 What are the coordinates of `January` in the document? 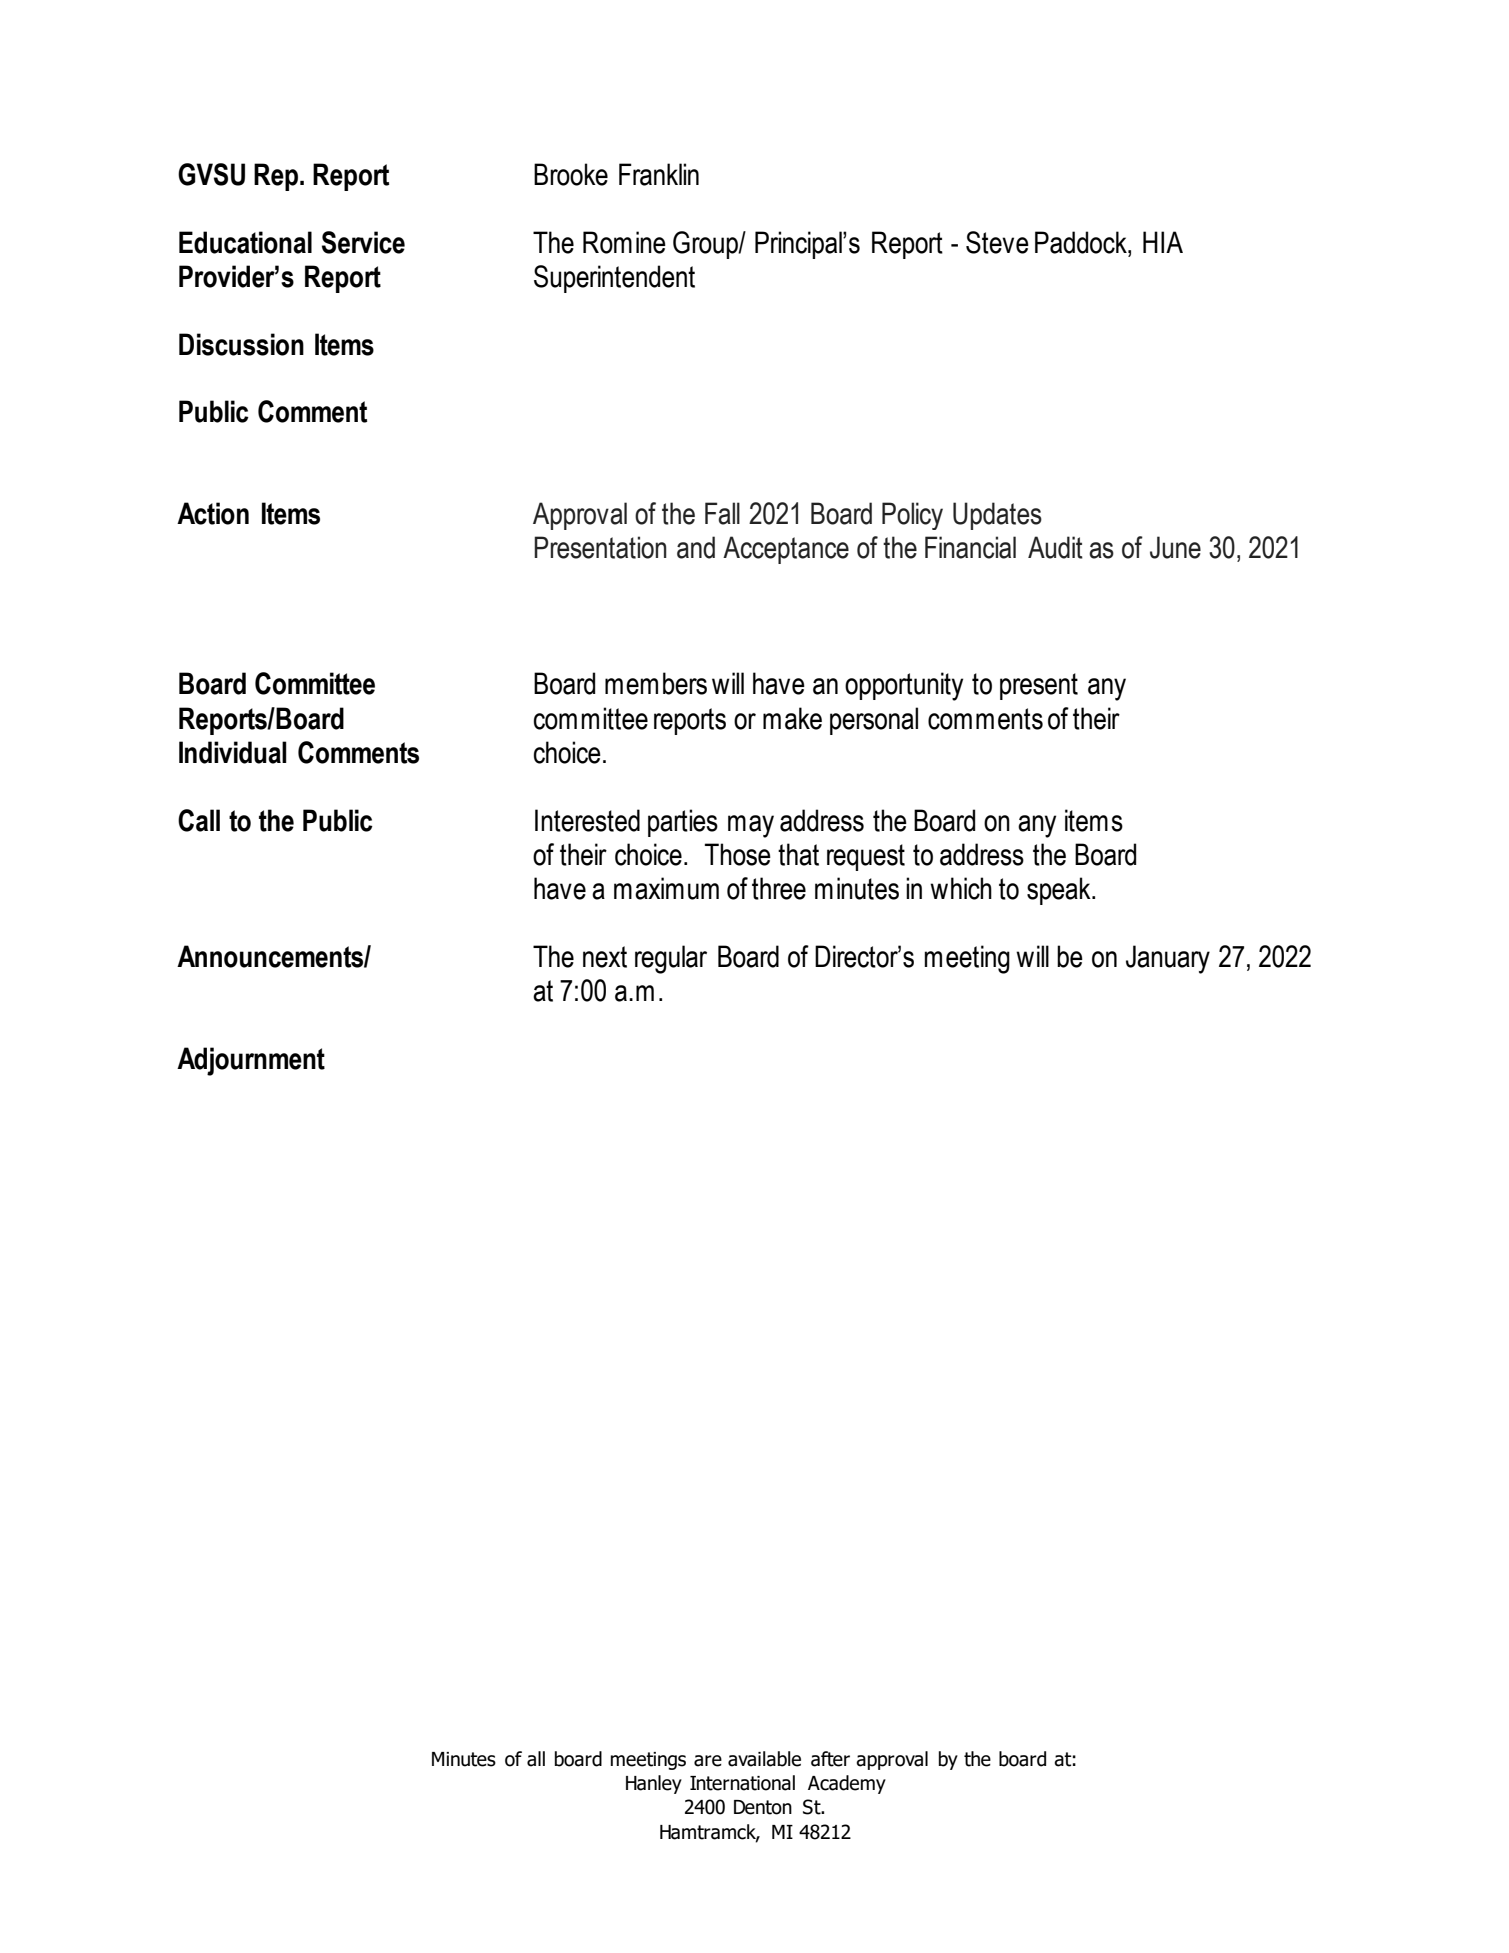 It's located at (1168, 959).
